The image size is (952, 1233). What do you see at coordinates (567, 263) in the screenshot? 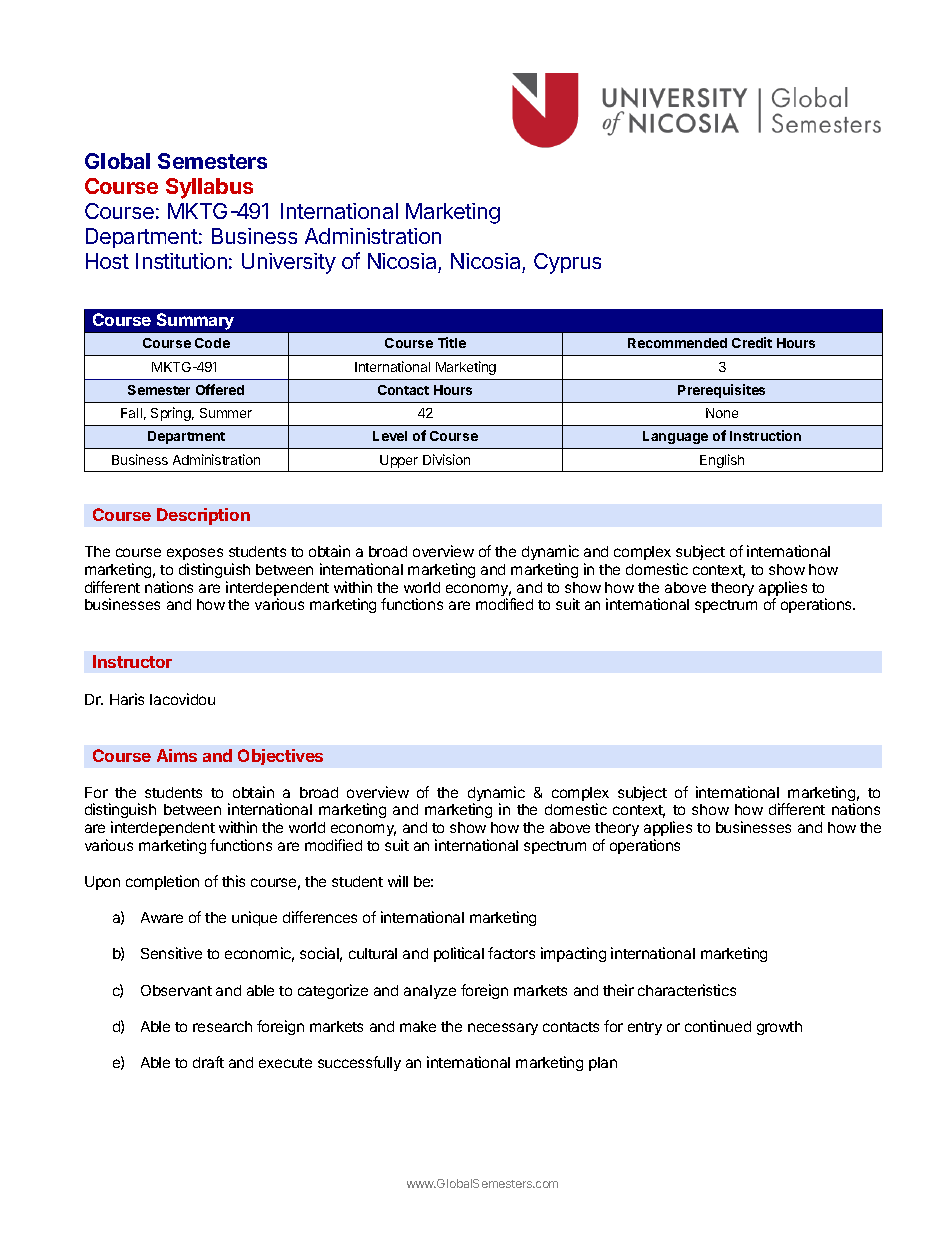
I see `Cyprus` at bounding box center [567, 263].
